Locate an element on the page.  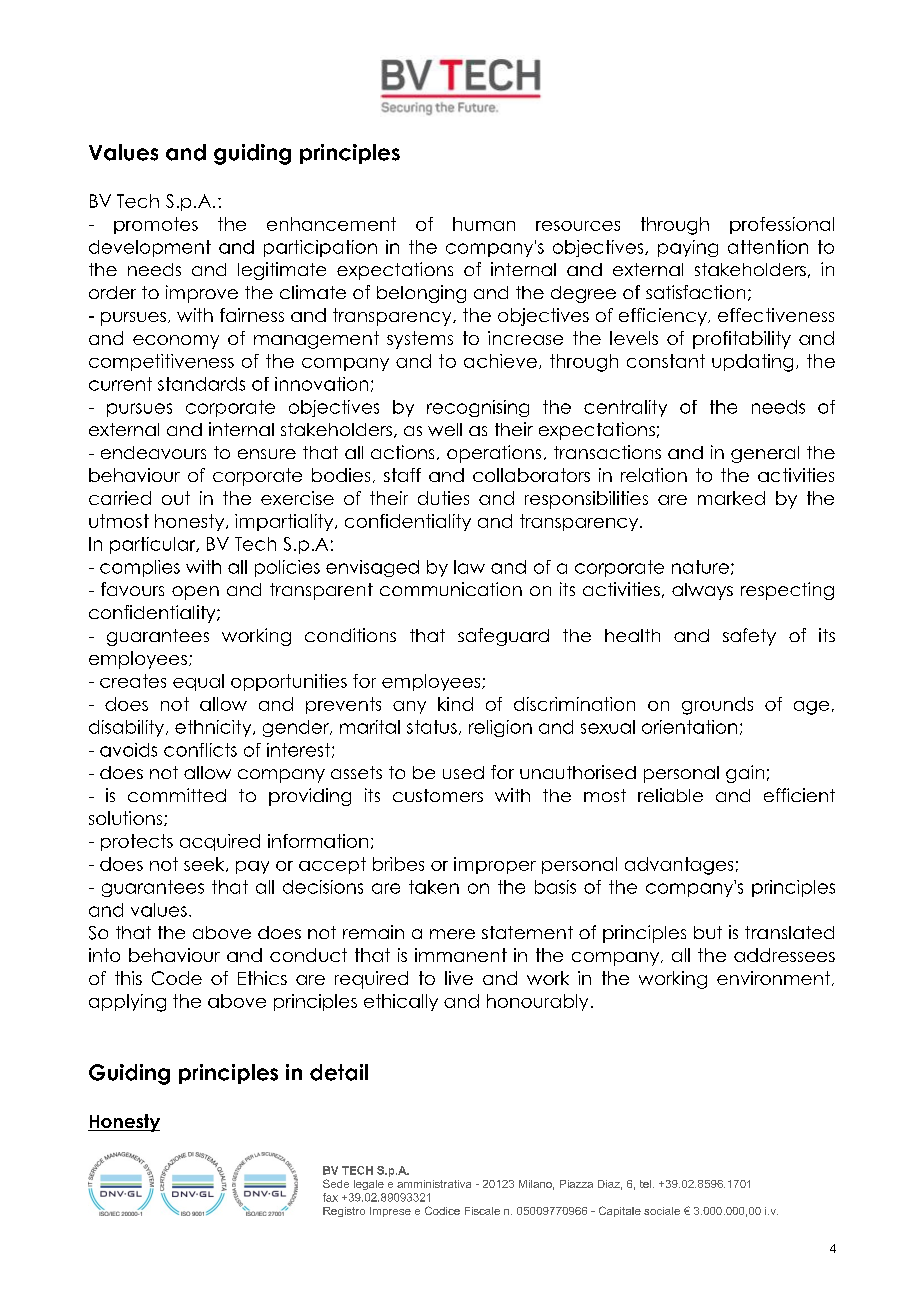
out is located at coordinates (176, 498).
